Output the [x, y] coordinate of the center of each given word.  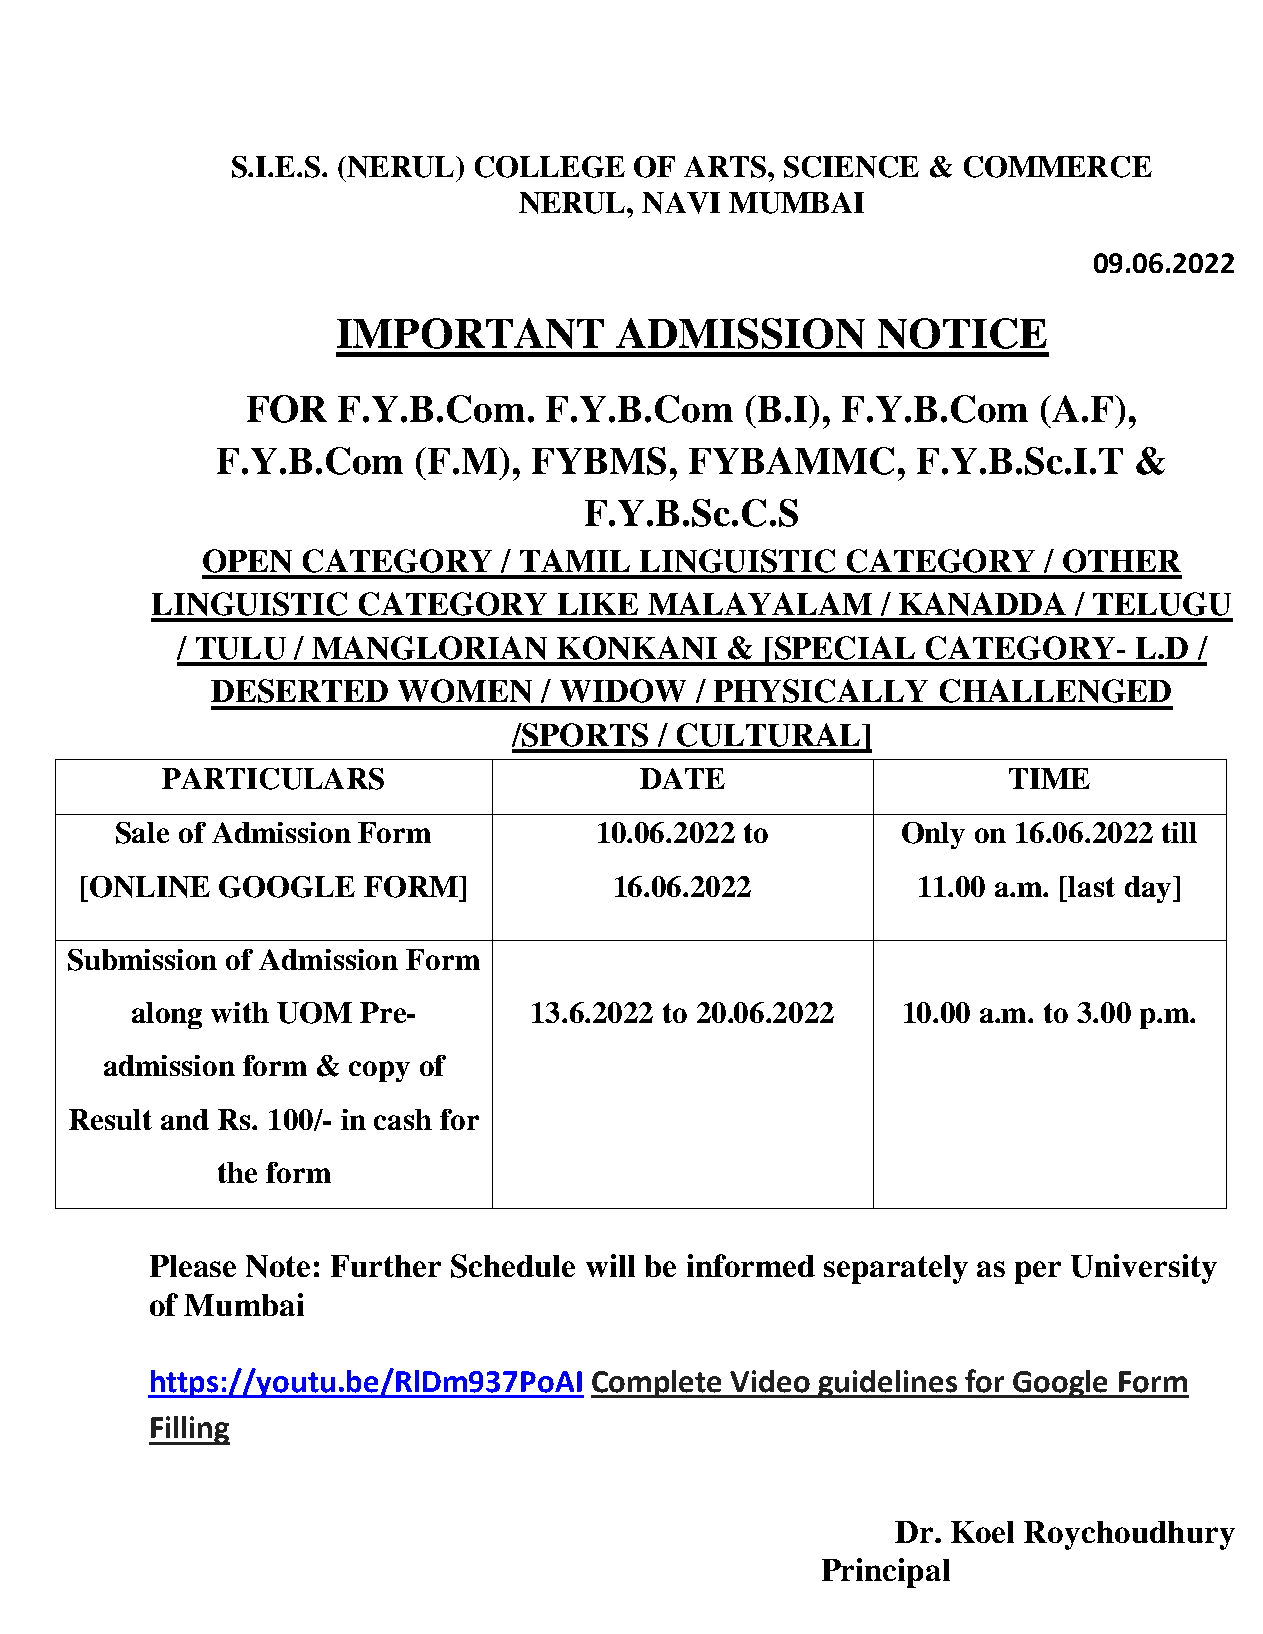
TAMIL [575, 560]
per [1038, 1272]
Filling [189, 1430]
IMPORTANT [470, 333]
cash [403, 1119]
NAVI [681, 203]
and [185, 1119]
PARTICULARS [273, 779]
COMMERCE [1058, 167]
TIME [1049, 778]
